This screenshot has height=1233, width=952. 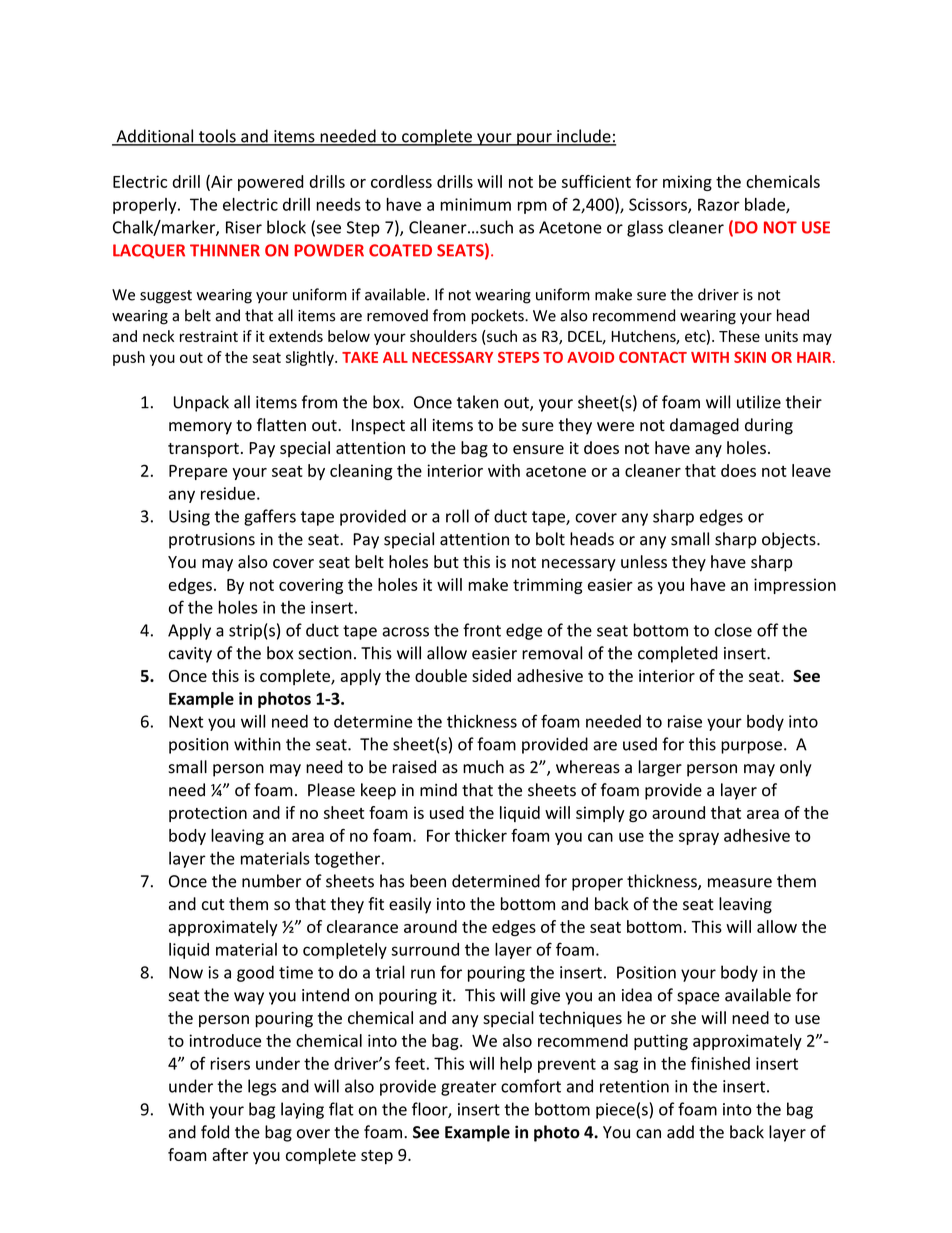 I want to click on greater, so click(x=469, y=1088).
